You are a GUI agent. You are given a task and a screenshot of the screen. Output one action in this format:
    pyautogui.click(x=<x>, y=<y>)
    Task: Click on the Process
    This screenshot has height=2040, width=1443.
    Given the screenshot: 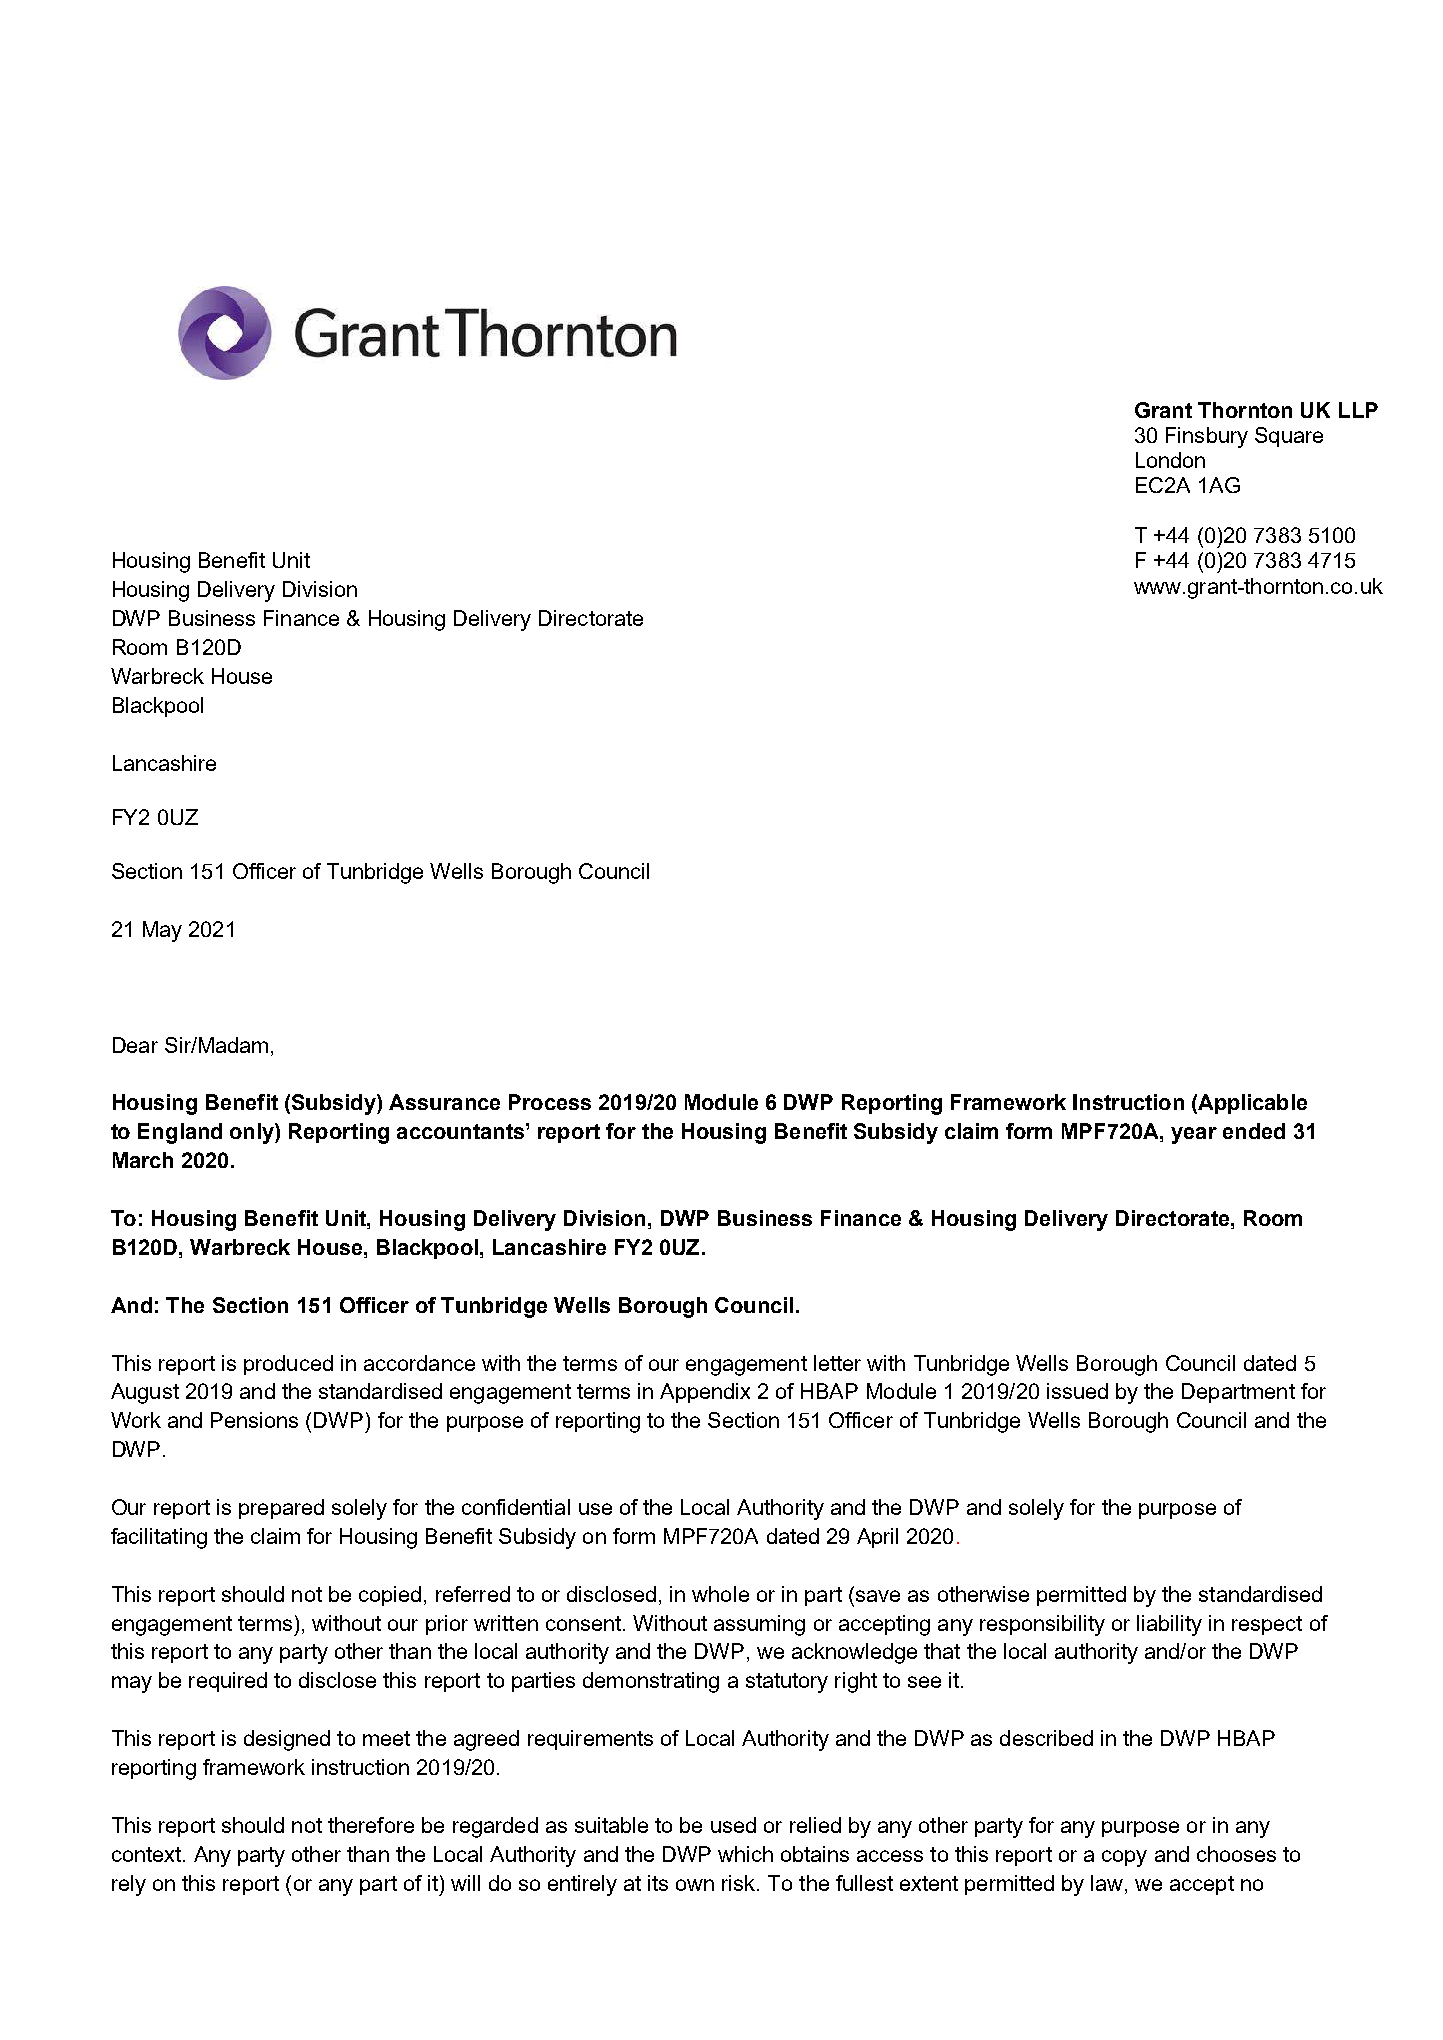 What is the action you would take?
    pyautogui.click(x=550, y=1102)
